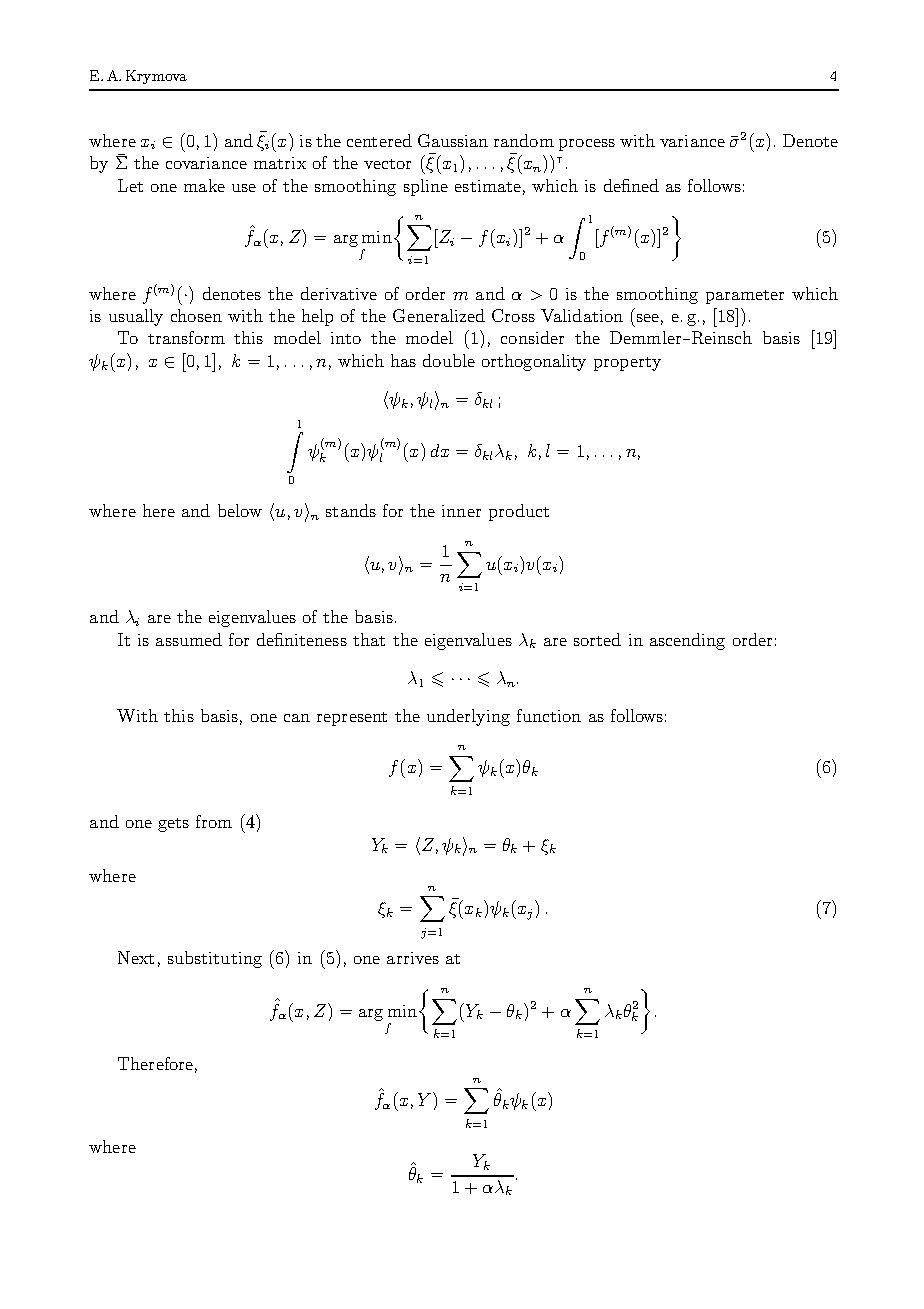 This page has width=924, height=1309. What do you see at coordinates (631, 185) in the page?
I see `defined` at bounding box center [631, 185].
